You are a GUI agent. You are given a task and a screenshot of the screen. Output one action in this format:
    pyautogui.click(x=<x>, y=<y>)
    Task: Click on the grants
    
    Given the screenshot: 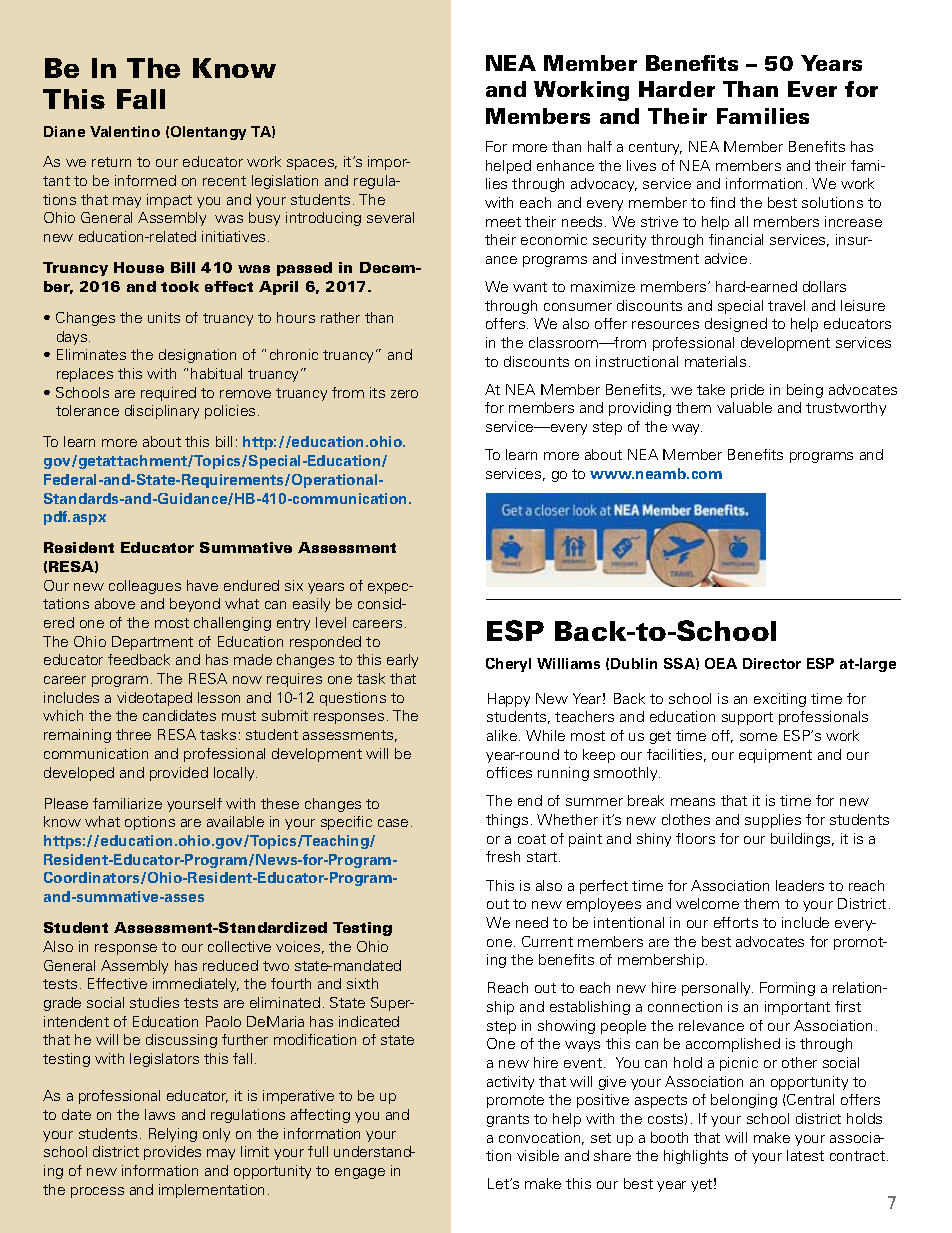 What is the action you would take?
    pyautogui.click(x=508, y=1120)
